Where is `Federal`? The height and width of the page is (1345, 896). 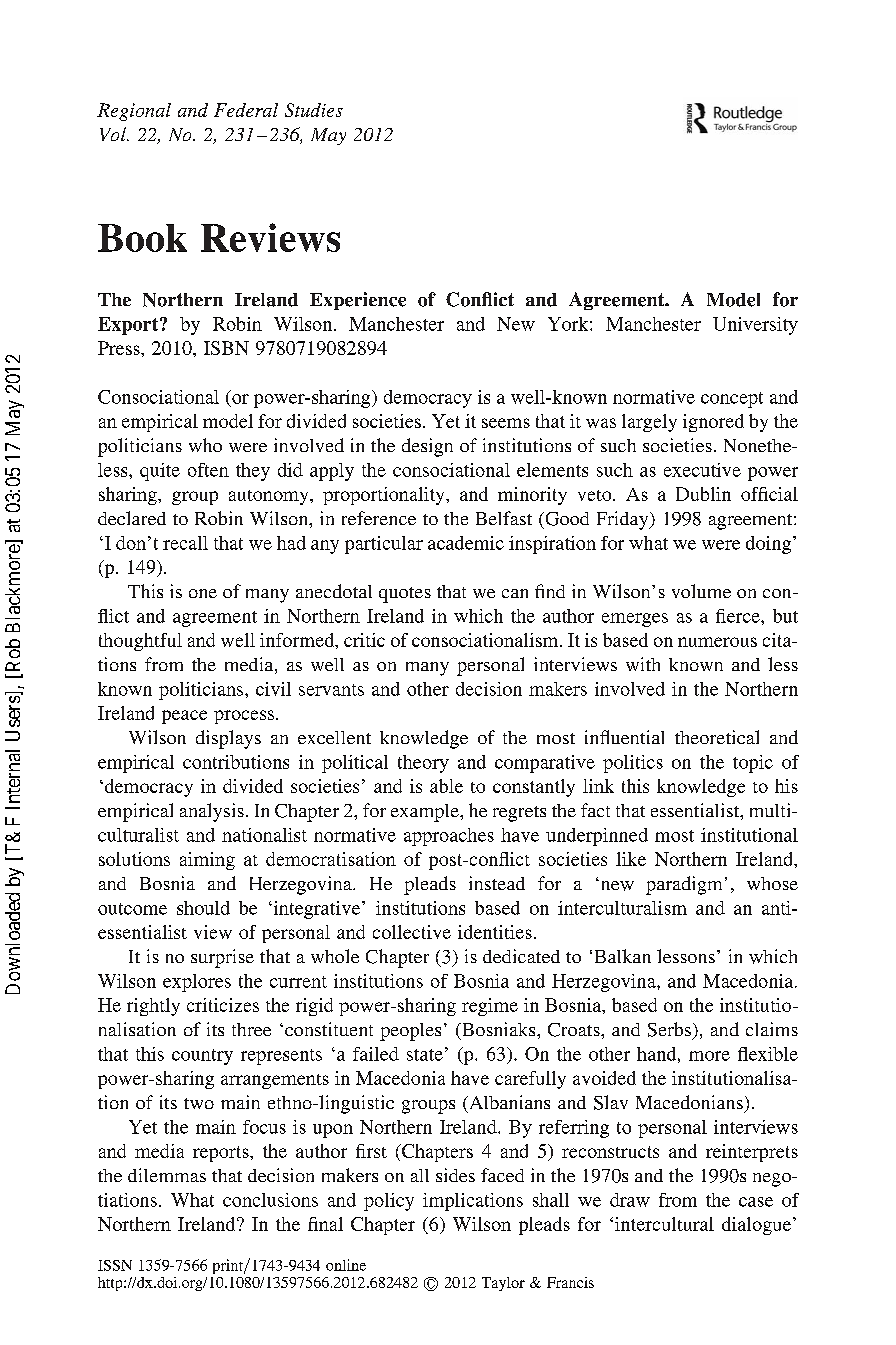
Federal is located at coordinates (246, 110).
